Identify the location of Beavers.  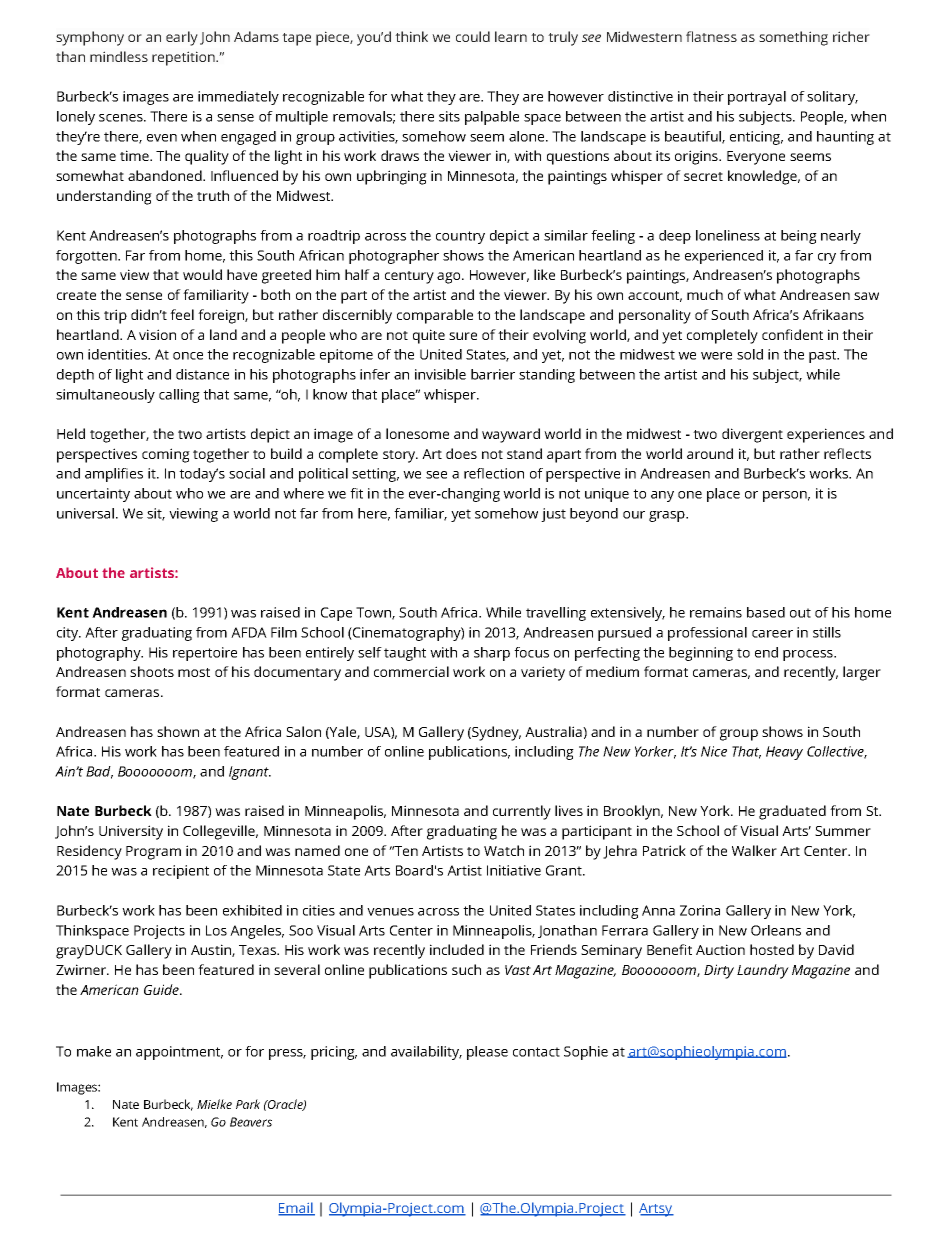
(251, 1122).
